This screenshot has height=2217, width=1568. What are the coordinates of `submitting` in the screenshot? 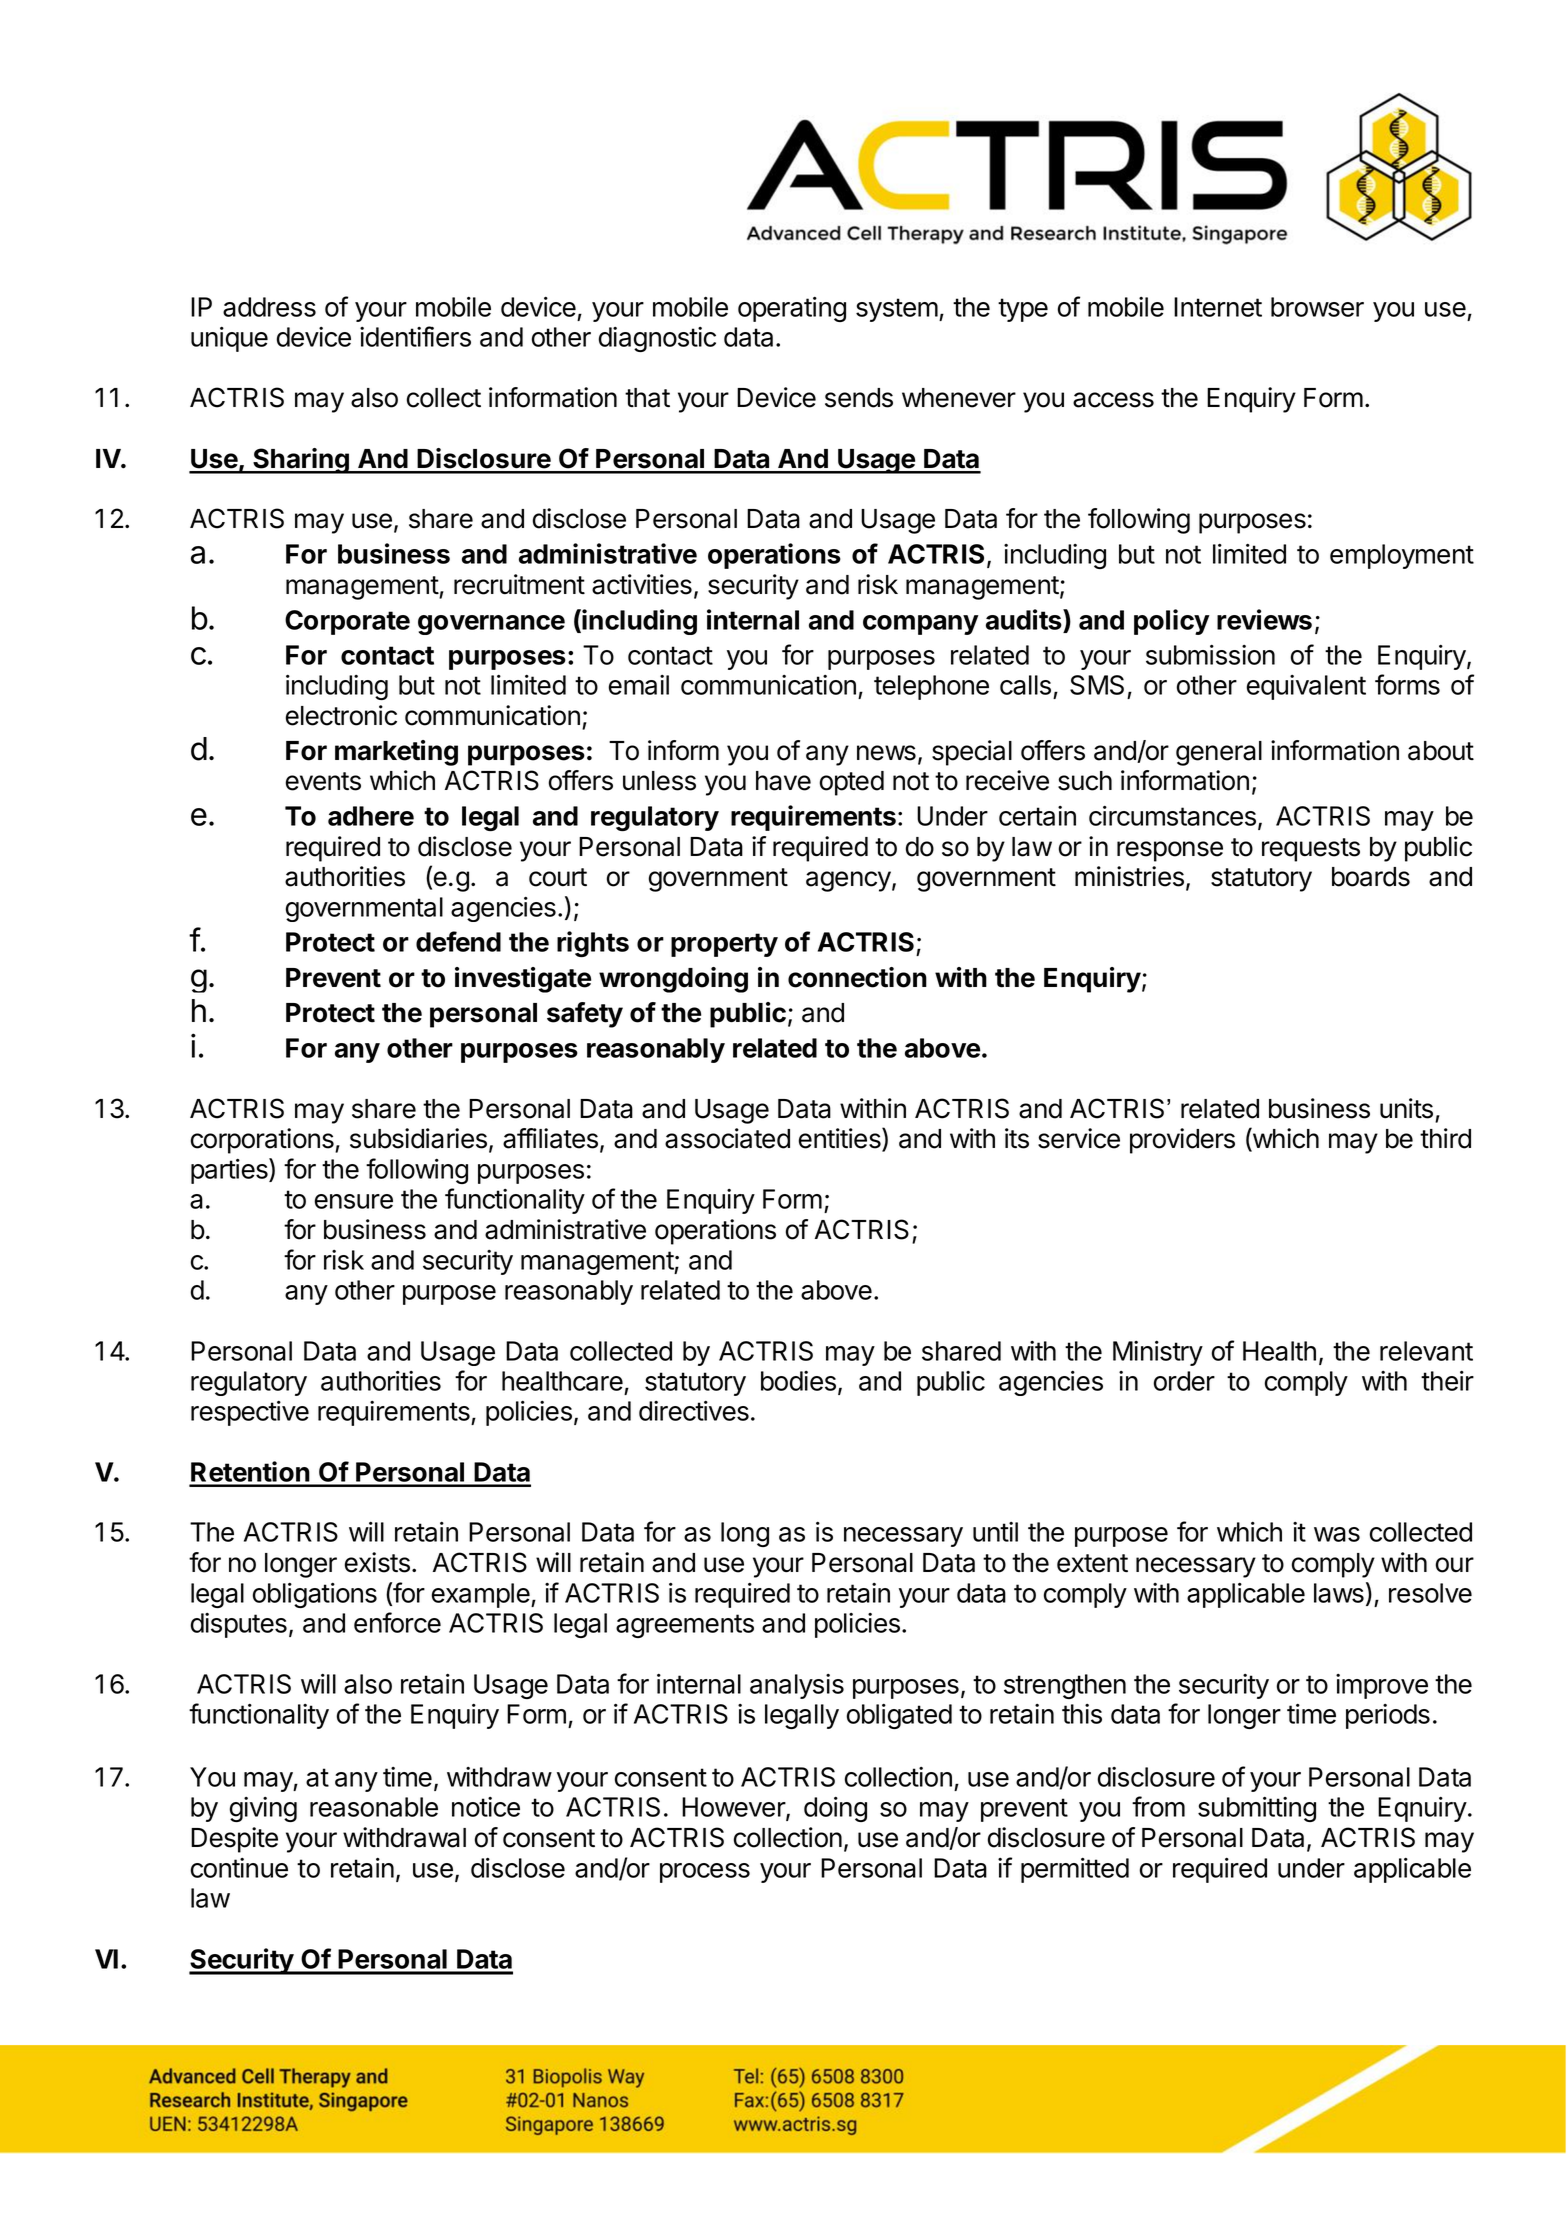 It's located at (1257, 1809).
